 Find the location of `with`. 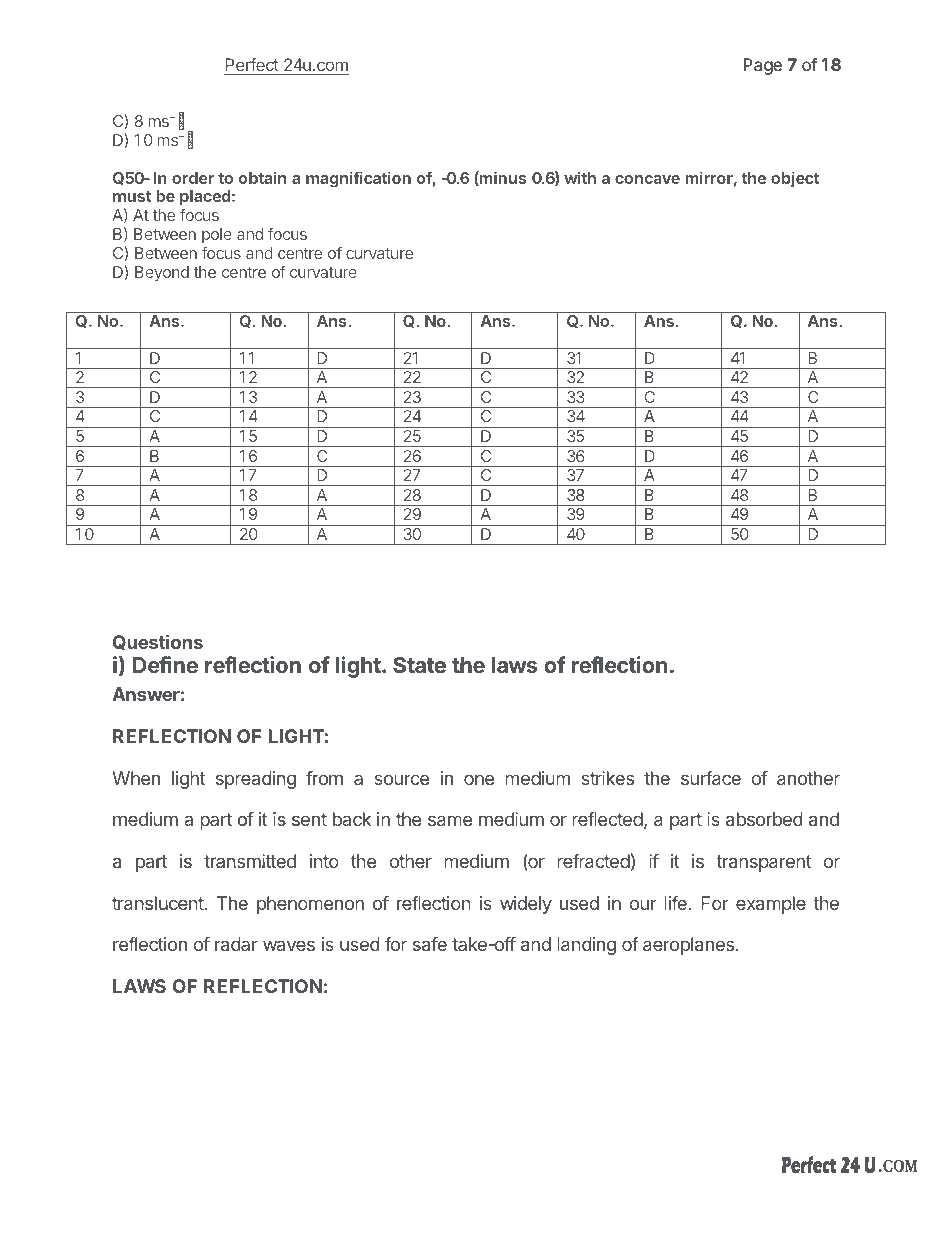

with is located at coordinates (580, 177).
